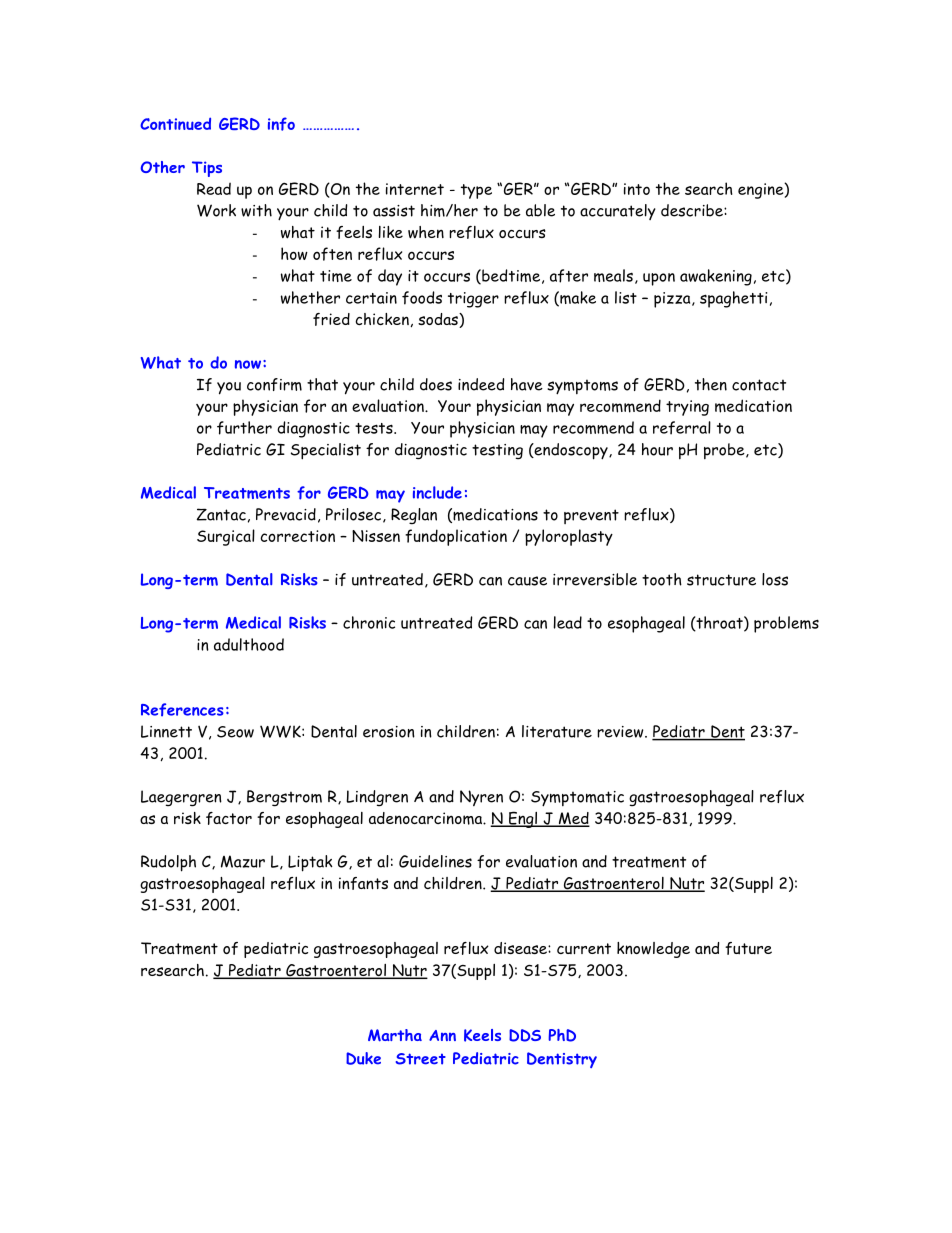 The width and height of the screenshot is (952, 1233). Describe the element at coordinates (527, 581) in the screenshot. I see `cause` at that location.
